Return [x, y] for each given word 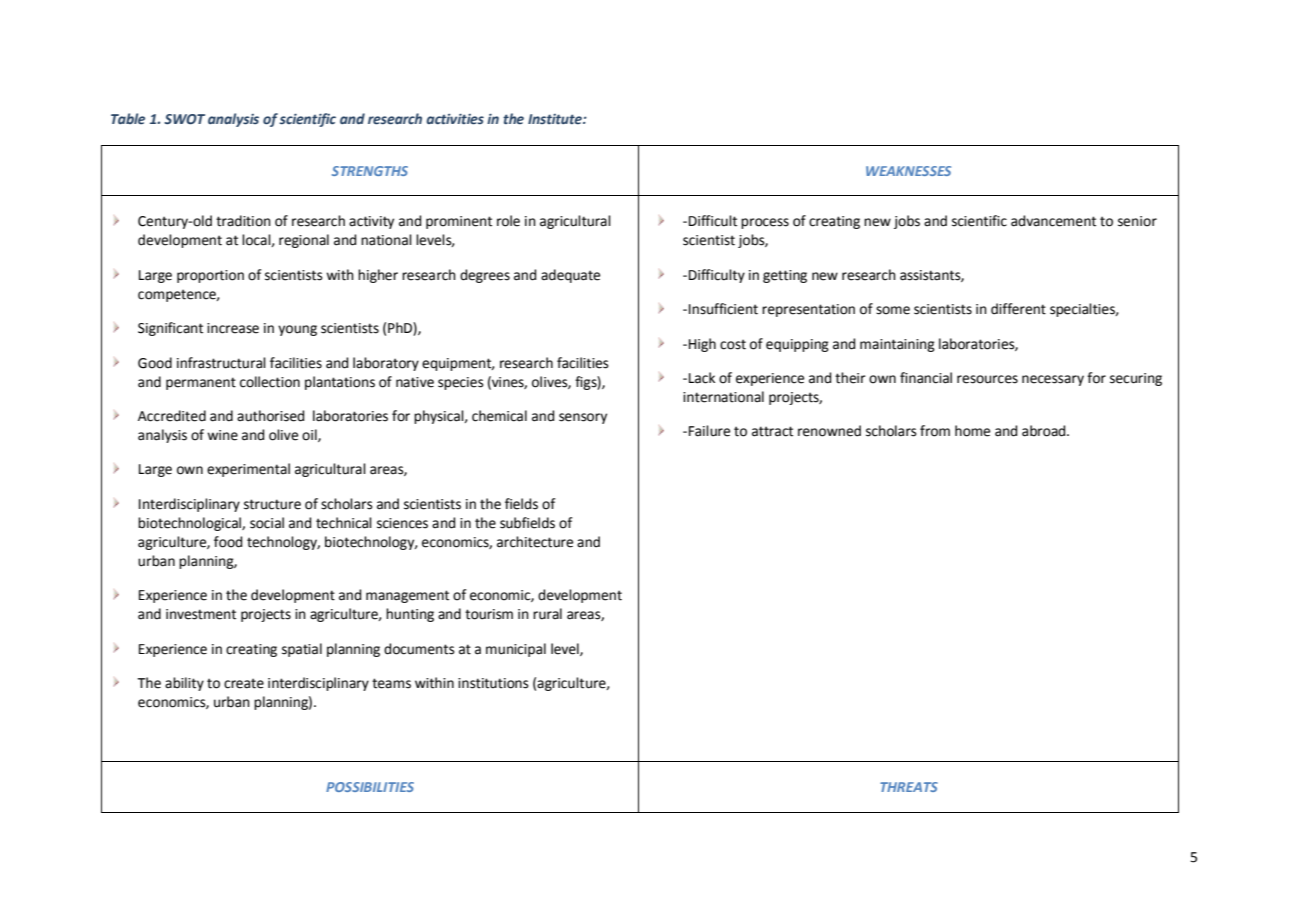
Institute [556, 119]
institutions [493, 683]
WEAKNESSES [908, 171]
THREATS [909, 787]
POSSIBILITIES [370, 787]
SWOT [184, 119]
